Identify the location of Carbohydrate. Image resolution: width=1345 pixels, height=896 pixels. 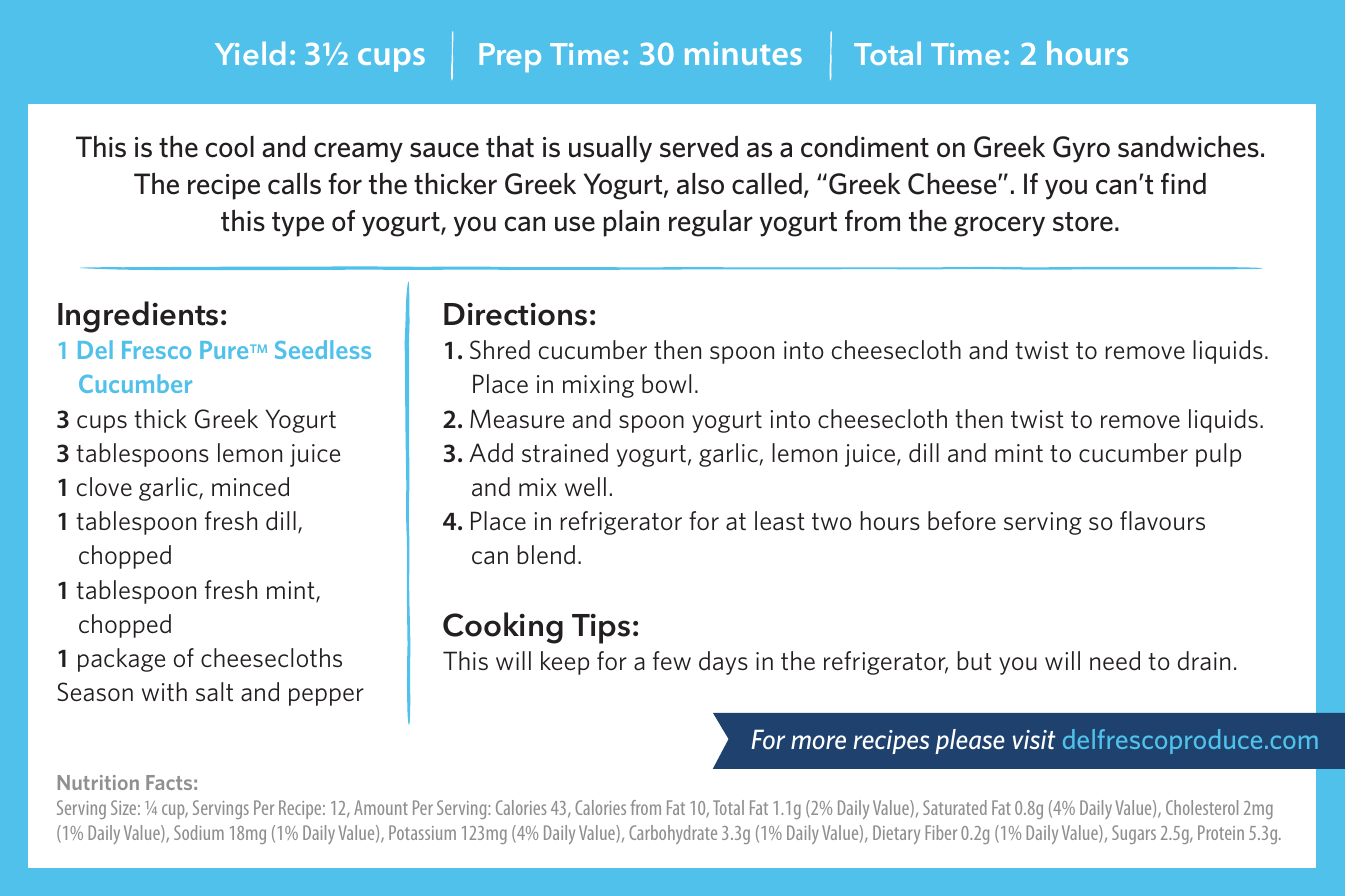
(673, 834).
